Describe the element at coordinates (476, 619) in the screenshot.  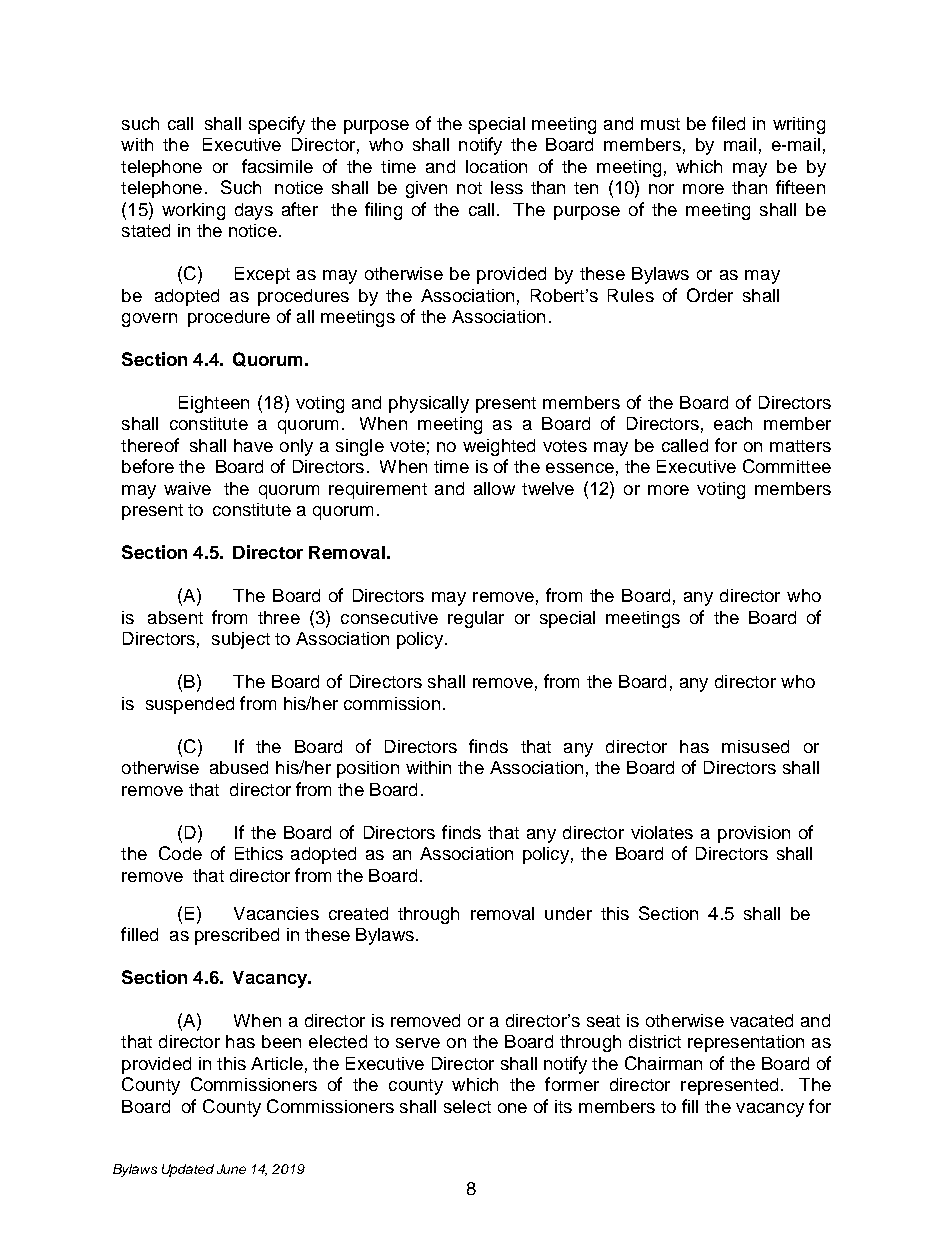
I see `regular` at that location.
